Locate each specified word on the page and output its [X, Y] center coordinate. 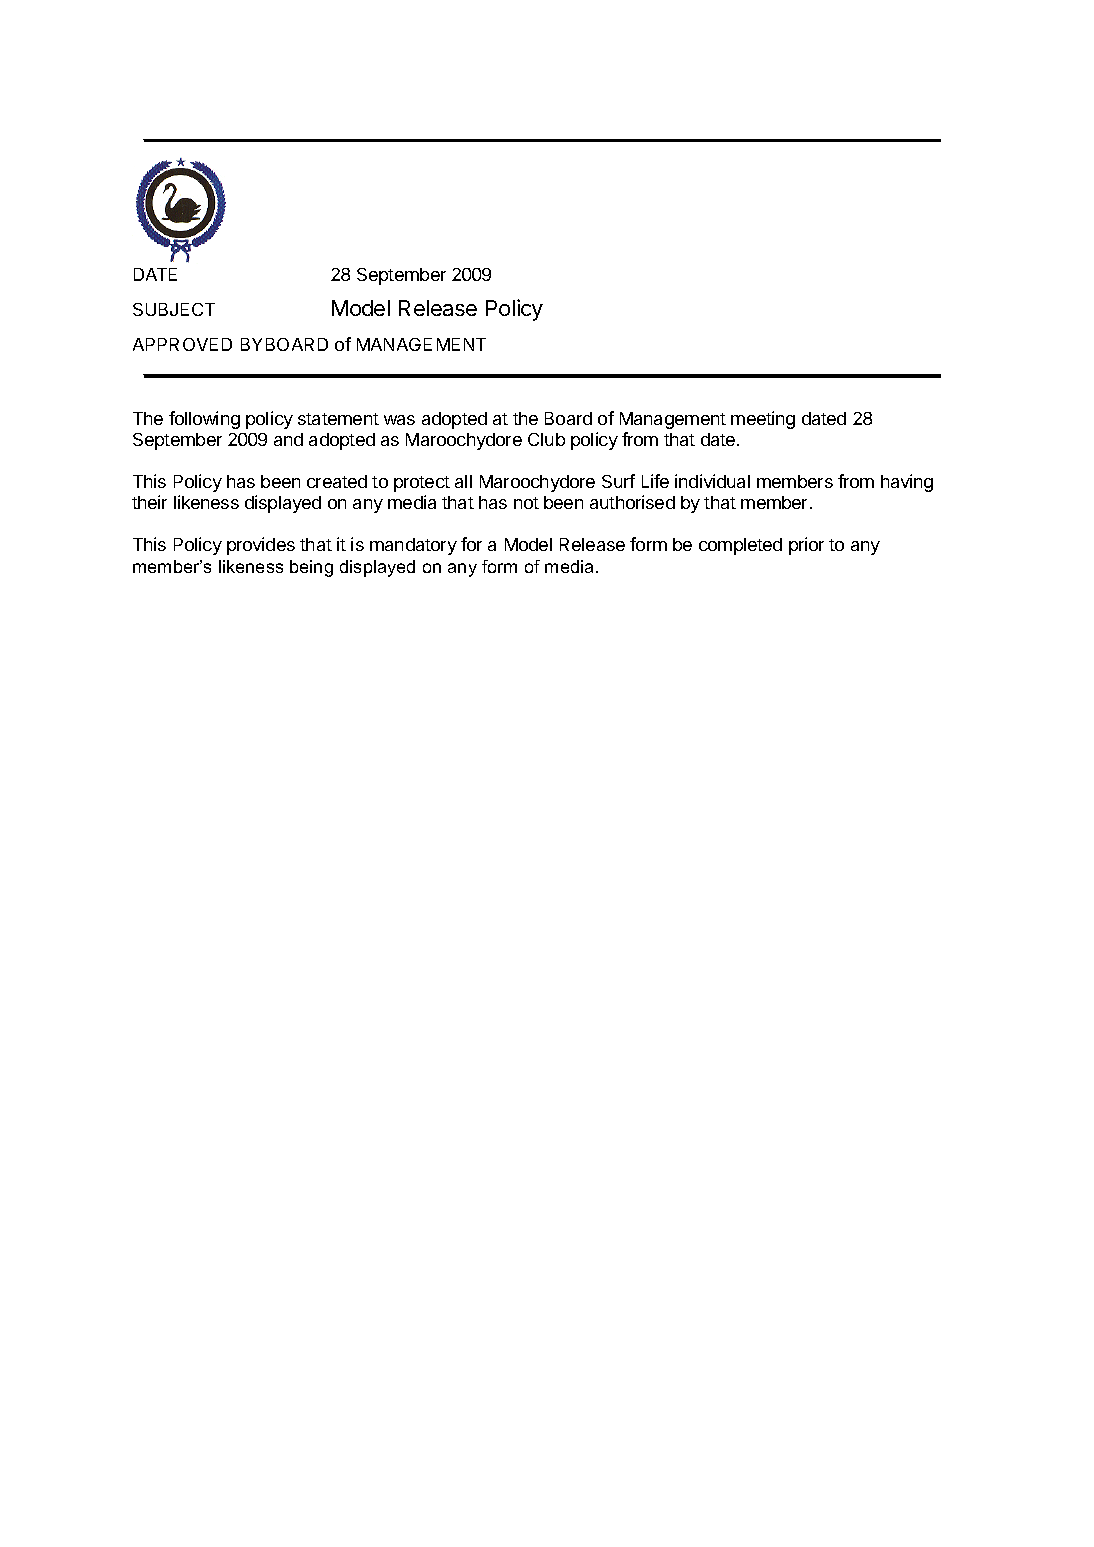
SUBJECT [174, 309]
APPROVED [182, 344]
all [463, 481]
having [907, 483]
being [311, 568]
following [204, 420]
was [399, 420]
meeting [763, 420]
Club [546, 439]
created [337, 481]
